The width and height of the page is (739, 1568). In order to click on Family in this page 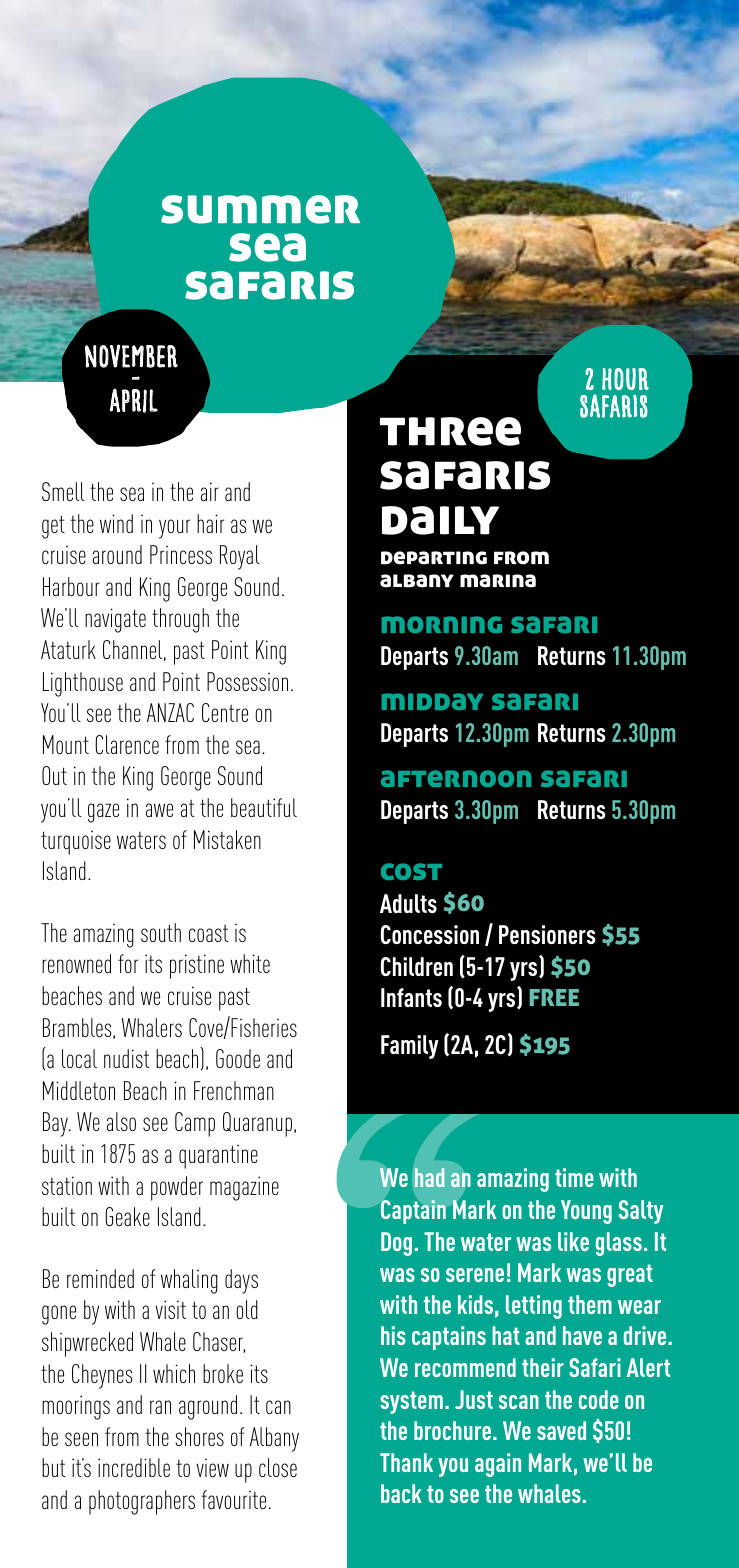, I will do `click(410, 1047)`.
